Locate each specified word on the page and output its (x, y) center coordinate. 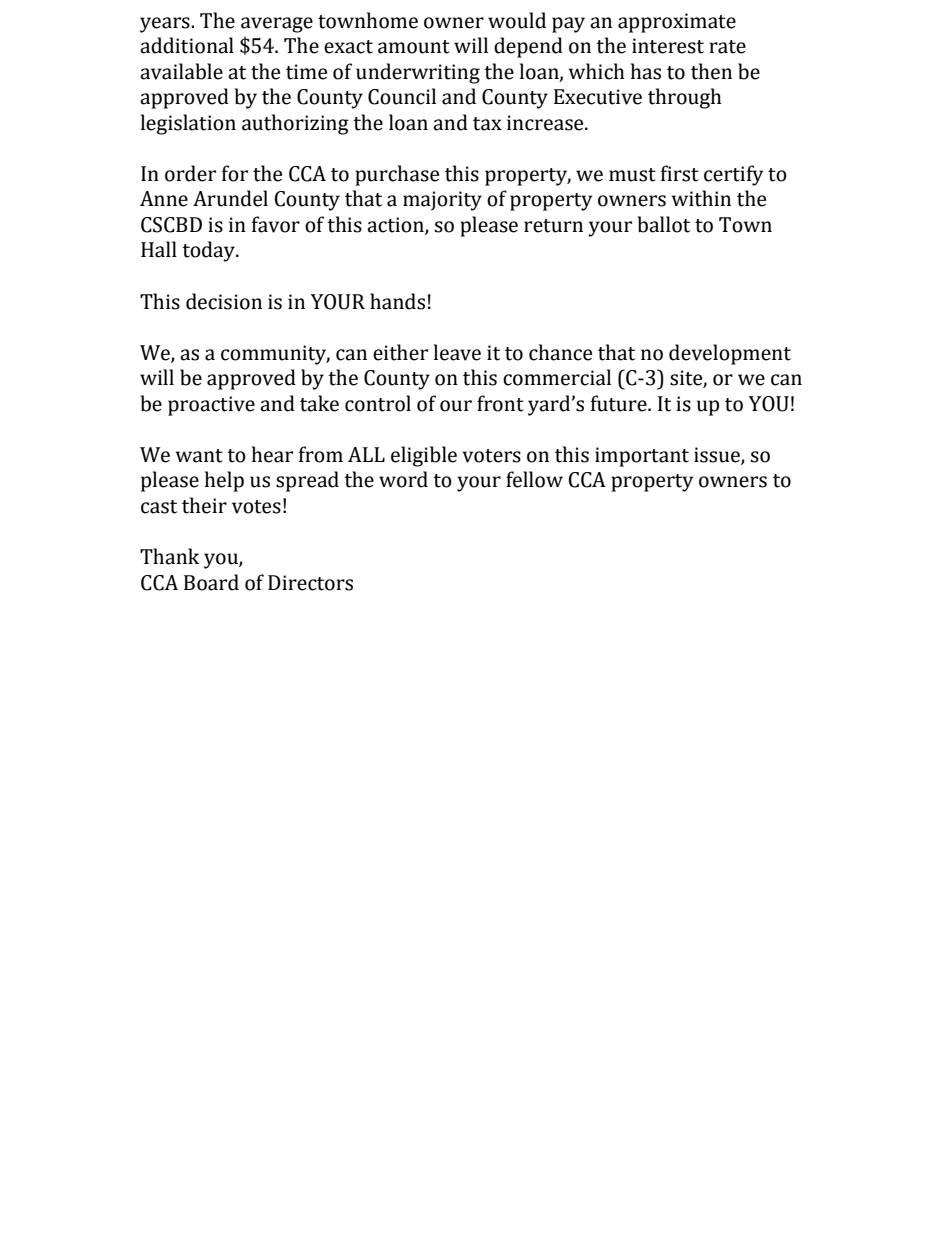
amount (414, 47)
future (620, 403)
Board (211, 582)
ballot (663, 224)
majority (442, 201)
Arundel (230, 198)
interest (668, 46)
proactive (211, 406)
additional (187, 45)
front (500, 403)
